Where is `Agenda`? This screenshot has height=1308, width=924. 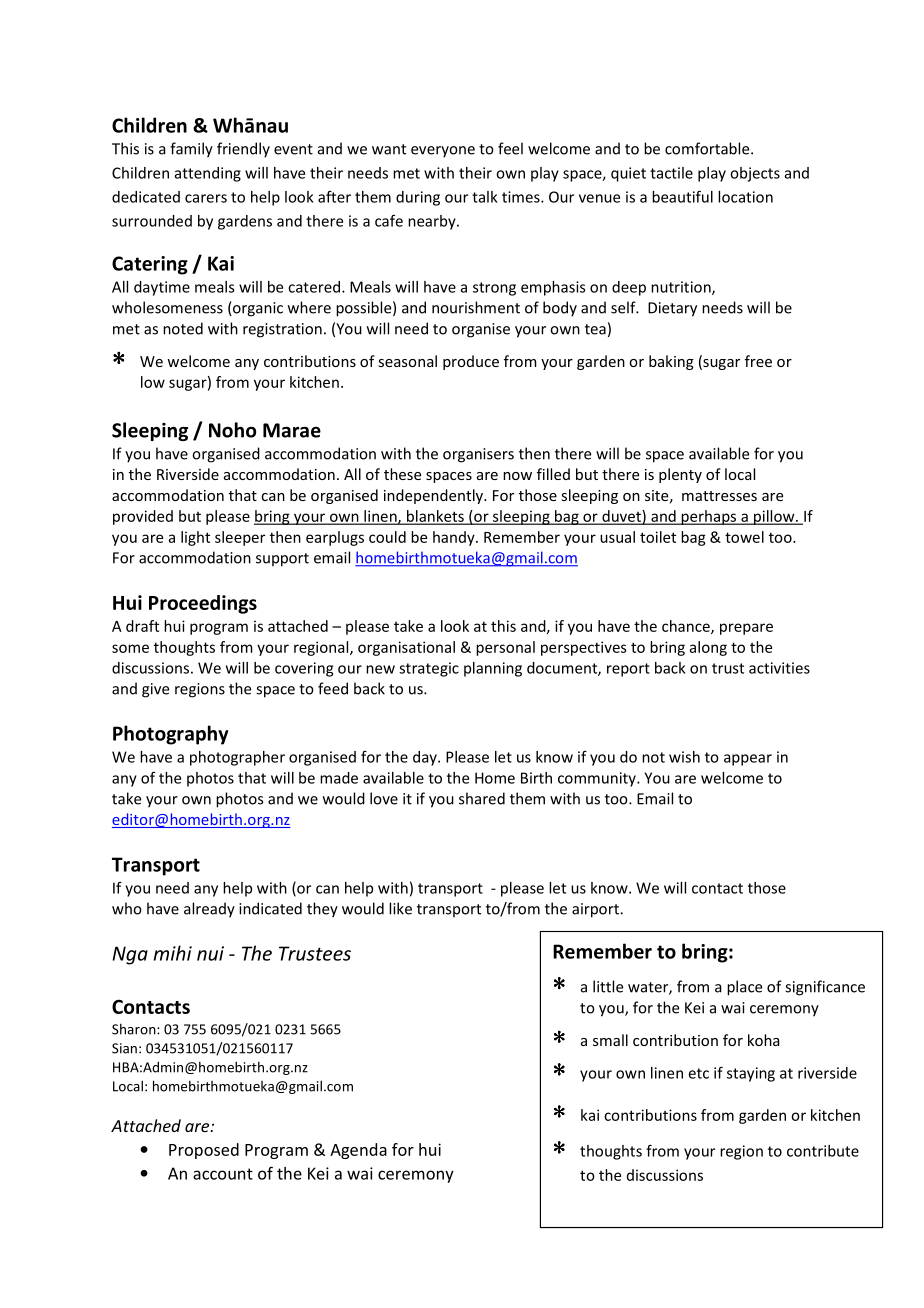
Agenda is located at coordinates (358, 1151).
